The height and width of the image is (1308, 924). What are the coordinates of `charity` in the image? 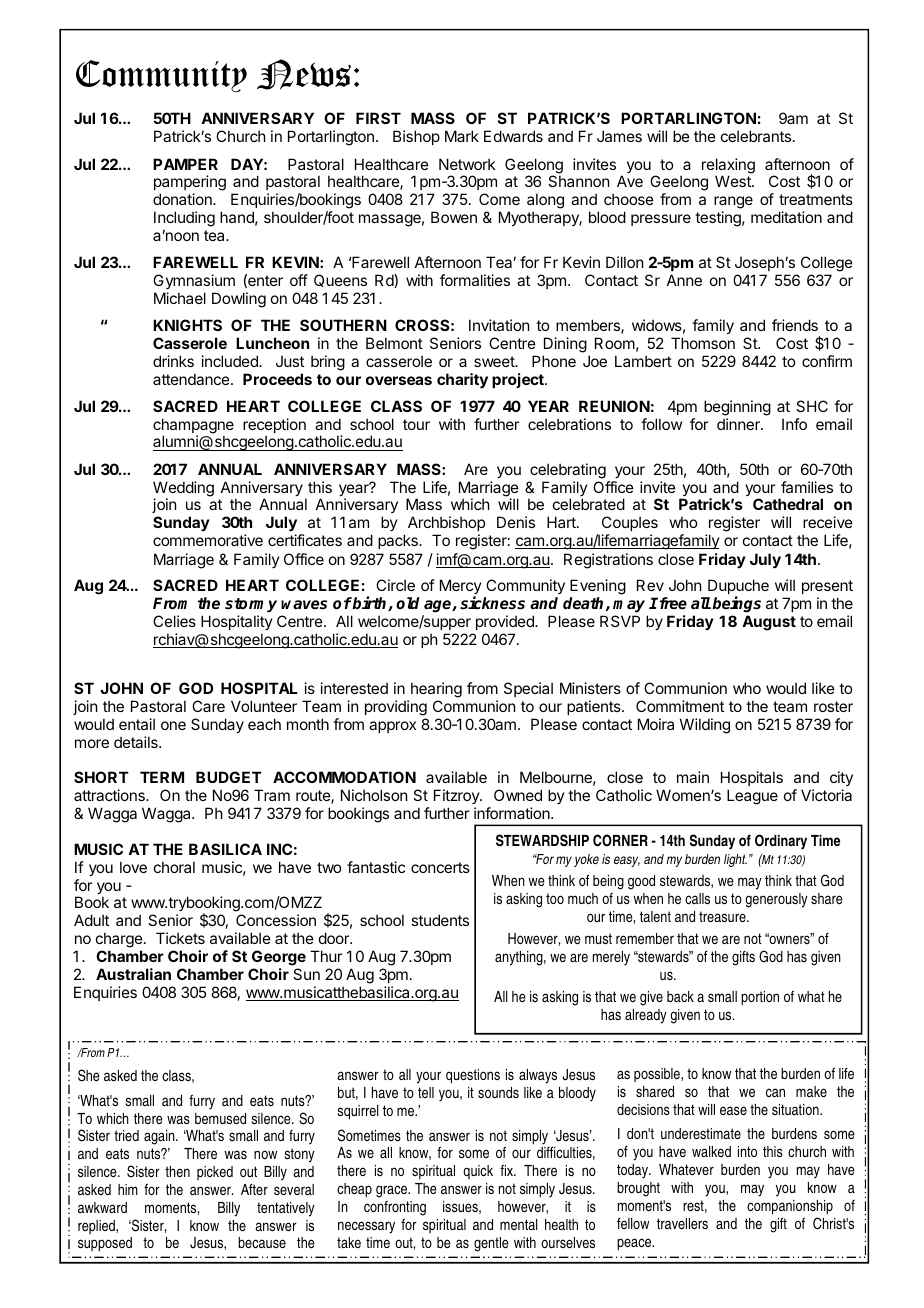 It's located at (462, 381).
